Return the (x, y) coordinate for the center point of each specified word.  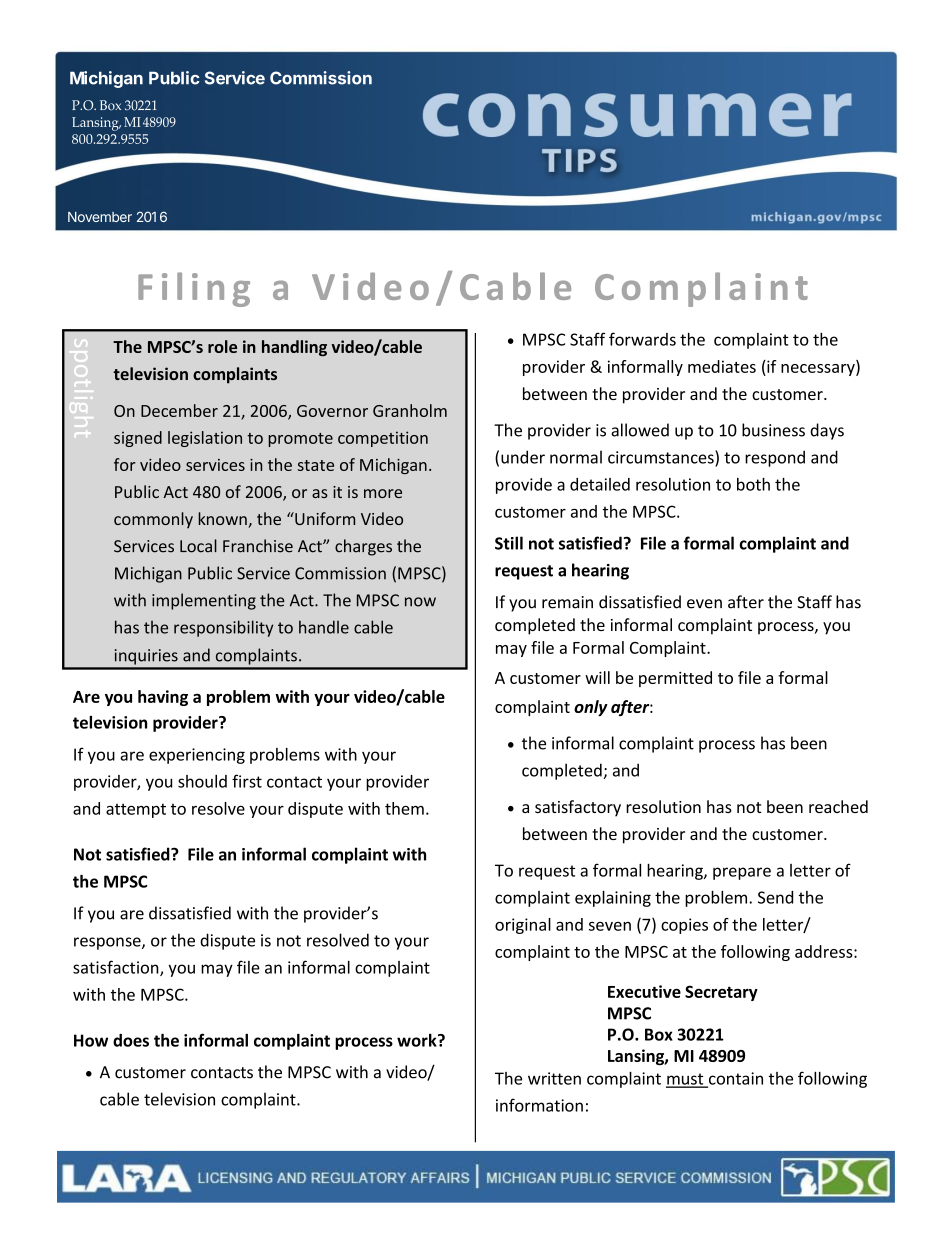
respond (775, 458)
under (523, 457)
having (163, 698)
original (523, 926)
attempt (136, 810)
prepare (742, 873)
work (418, 1040)
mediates (722, 366)
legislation (205, 439)
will (597, 677)
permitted (675, 679)
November (100, 217)
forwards (642, 339)
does (131, 1040)
